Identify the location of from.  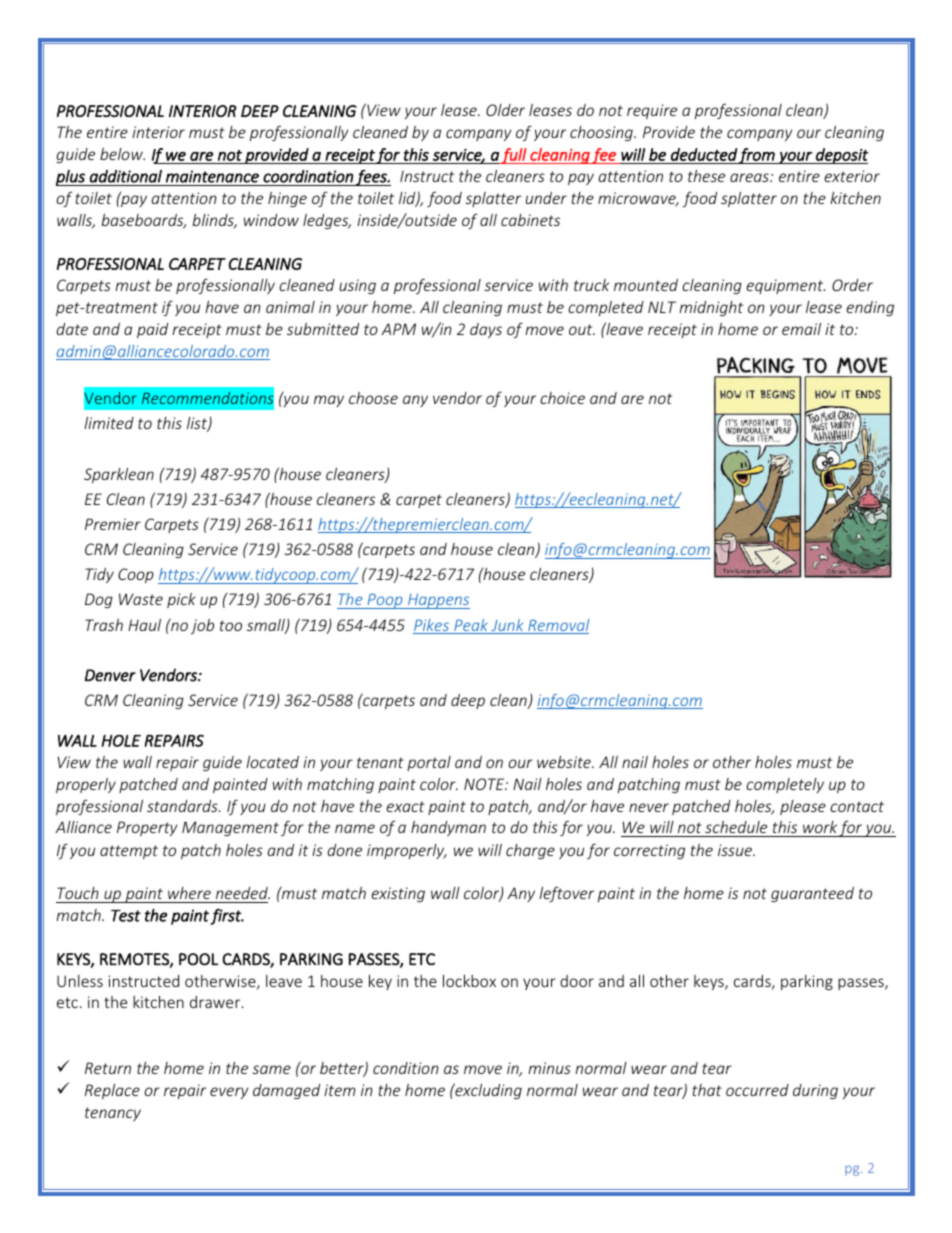
(757, 156).
